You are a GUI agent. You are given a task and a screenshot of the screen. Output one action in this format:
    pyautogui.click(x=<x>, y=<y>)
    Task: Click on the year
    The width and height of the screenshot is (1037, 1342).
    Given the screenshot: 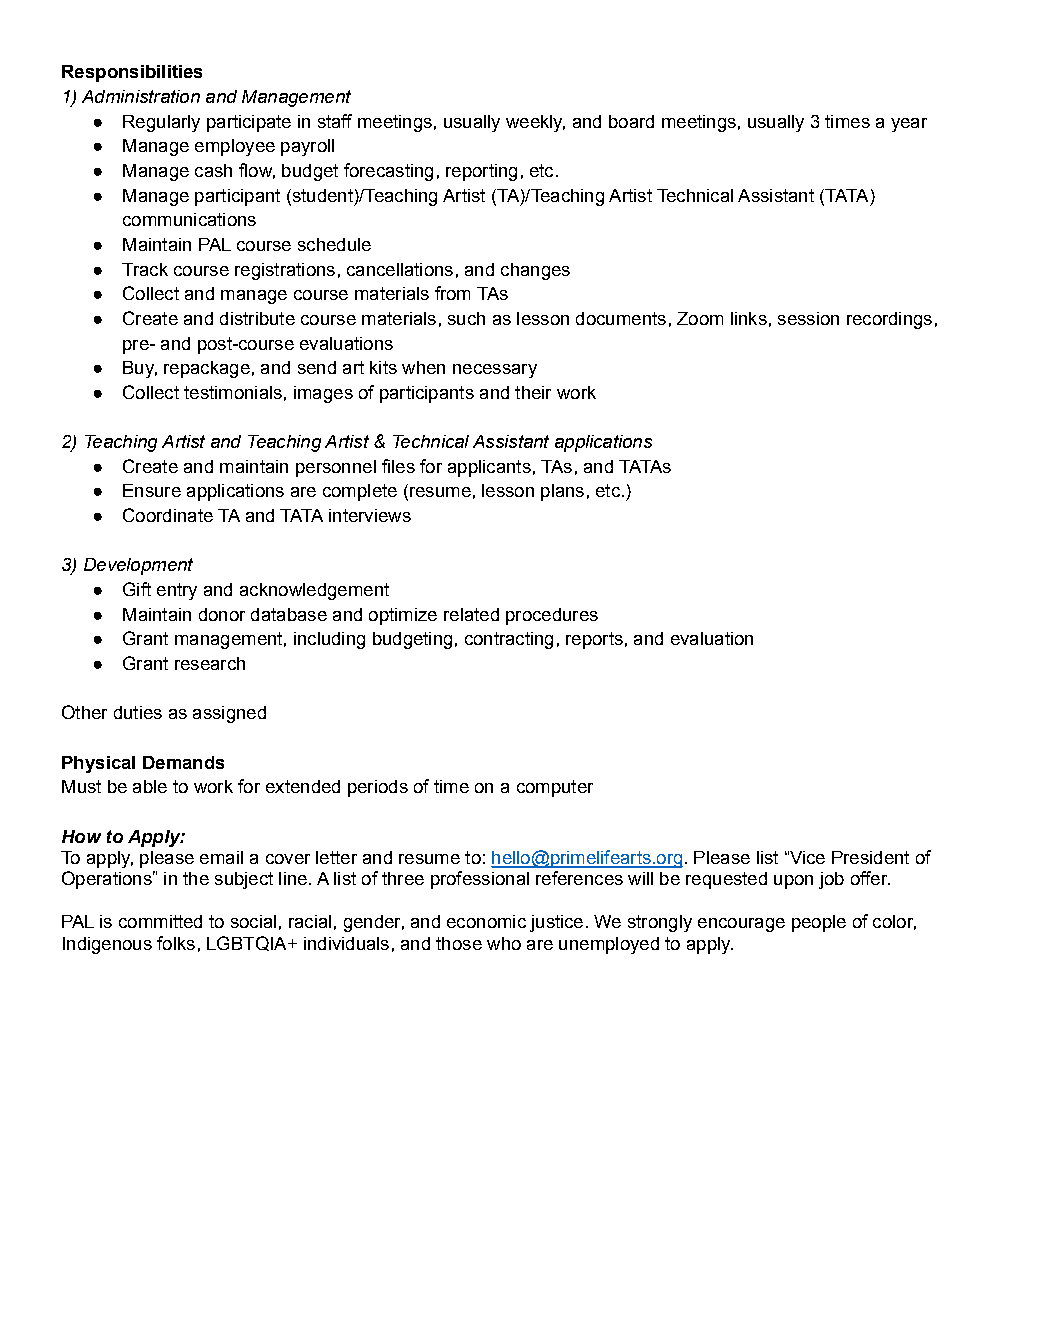 What is the action you would take?
    pyautogui.click(x=909, y=125)
